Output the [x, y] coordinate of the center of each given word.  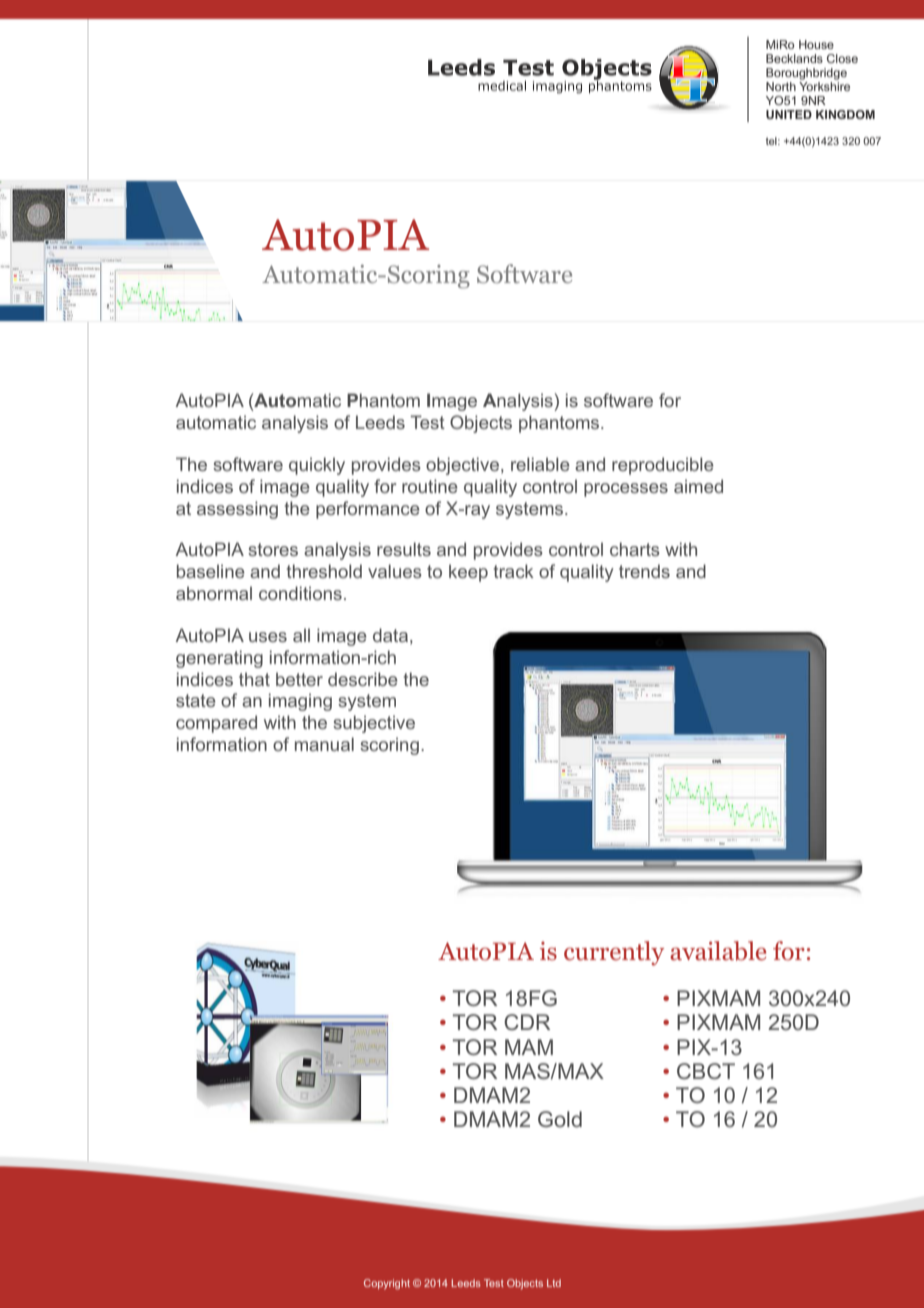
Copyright [387, 1284]
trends [644, 571]
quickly [317, 466]
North [781, 86]
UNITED [789, 114]
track [514, 571]
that [254, 679]
